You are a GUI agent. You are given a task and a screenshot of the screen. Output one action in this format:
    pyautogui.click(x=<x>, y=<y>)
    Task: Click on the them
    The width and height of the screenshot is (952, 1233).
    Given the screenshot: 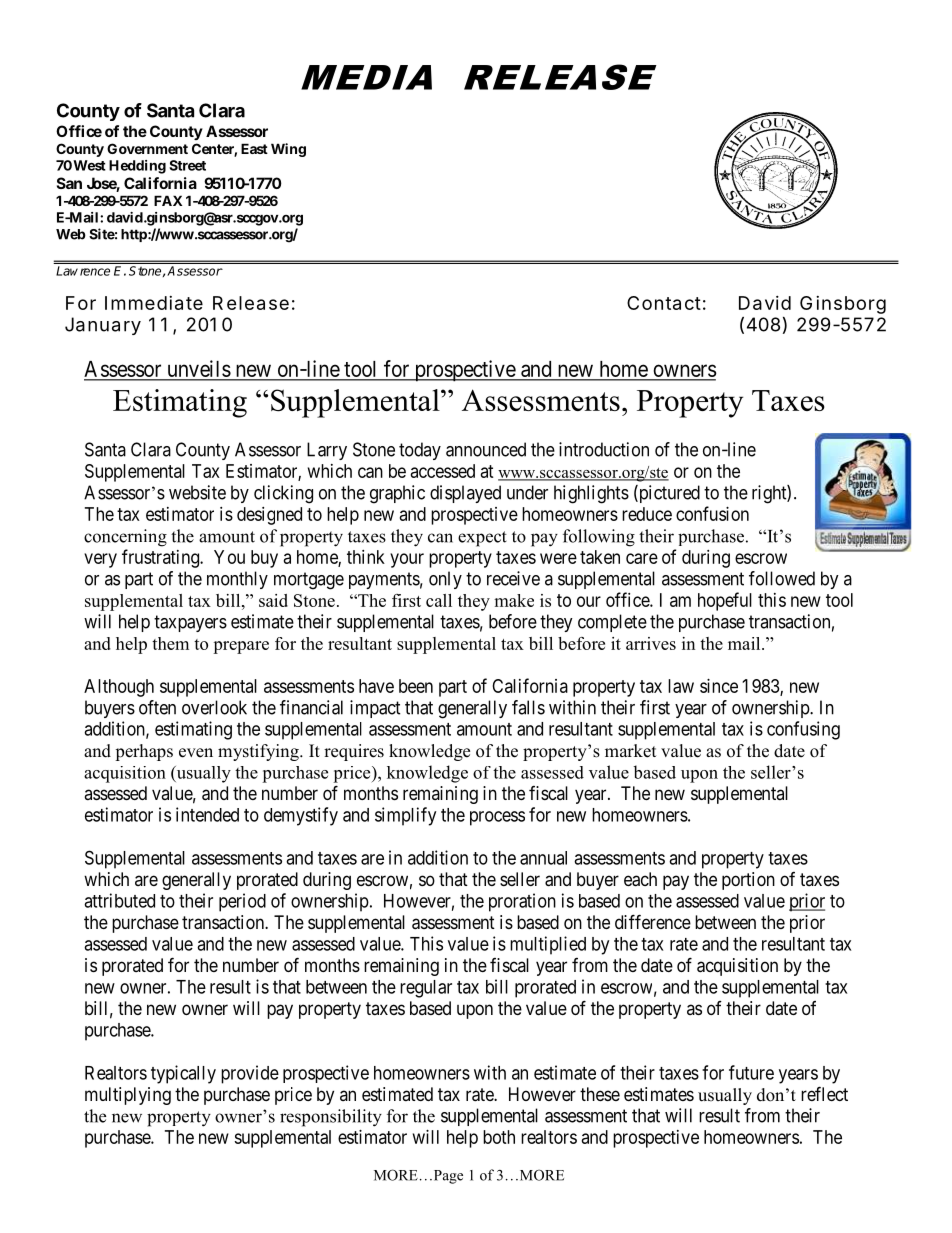 What is the action you would take?
    pyautogui.click(x=170, y=643)
